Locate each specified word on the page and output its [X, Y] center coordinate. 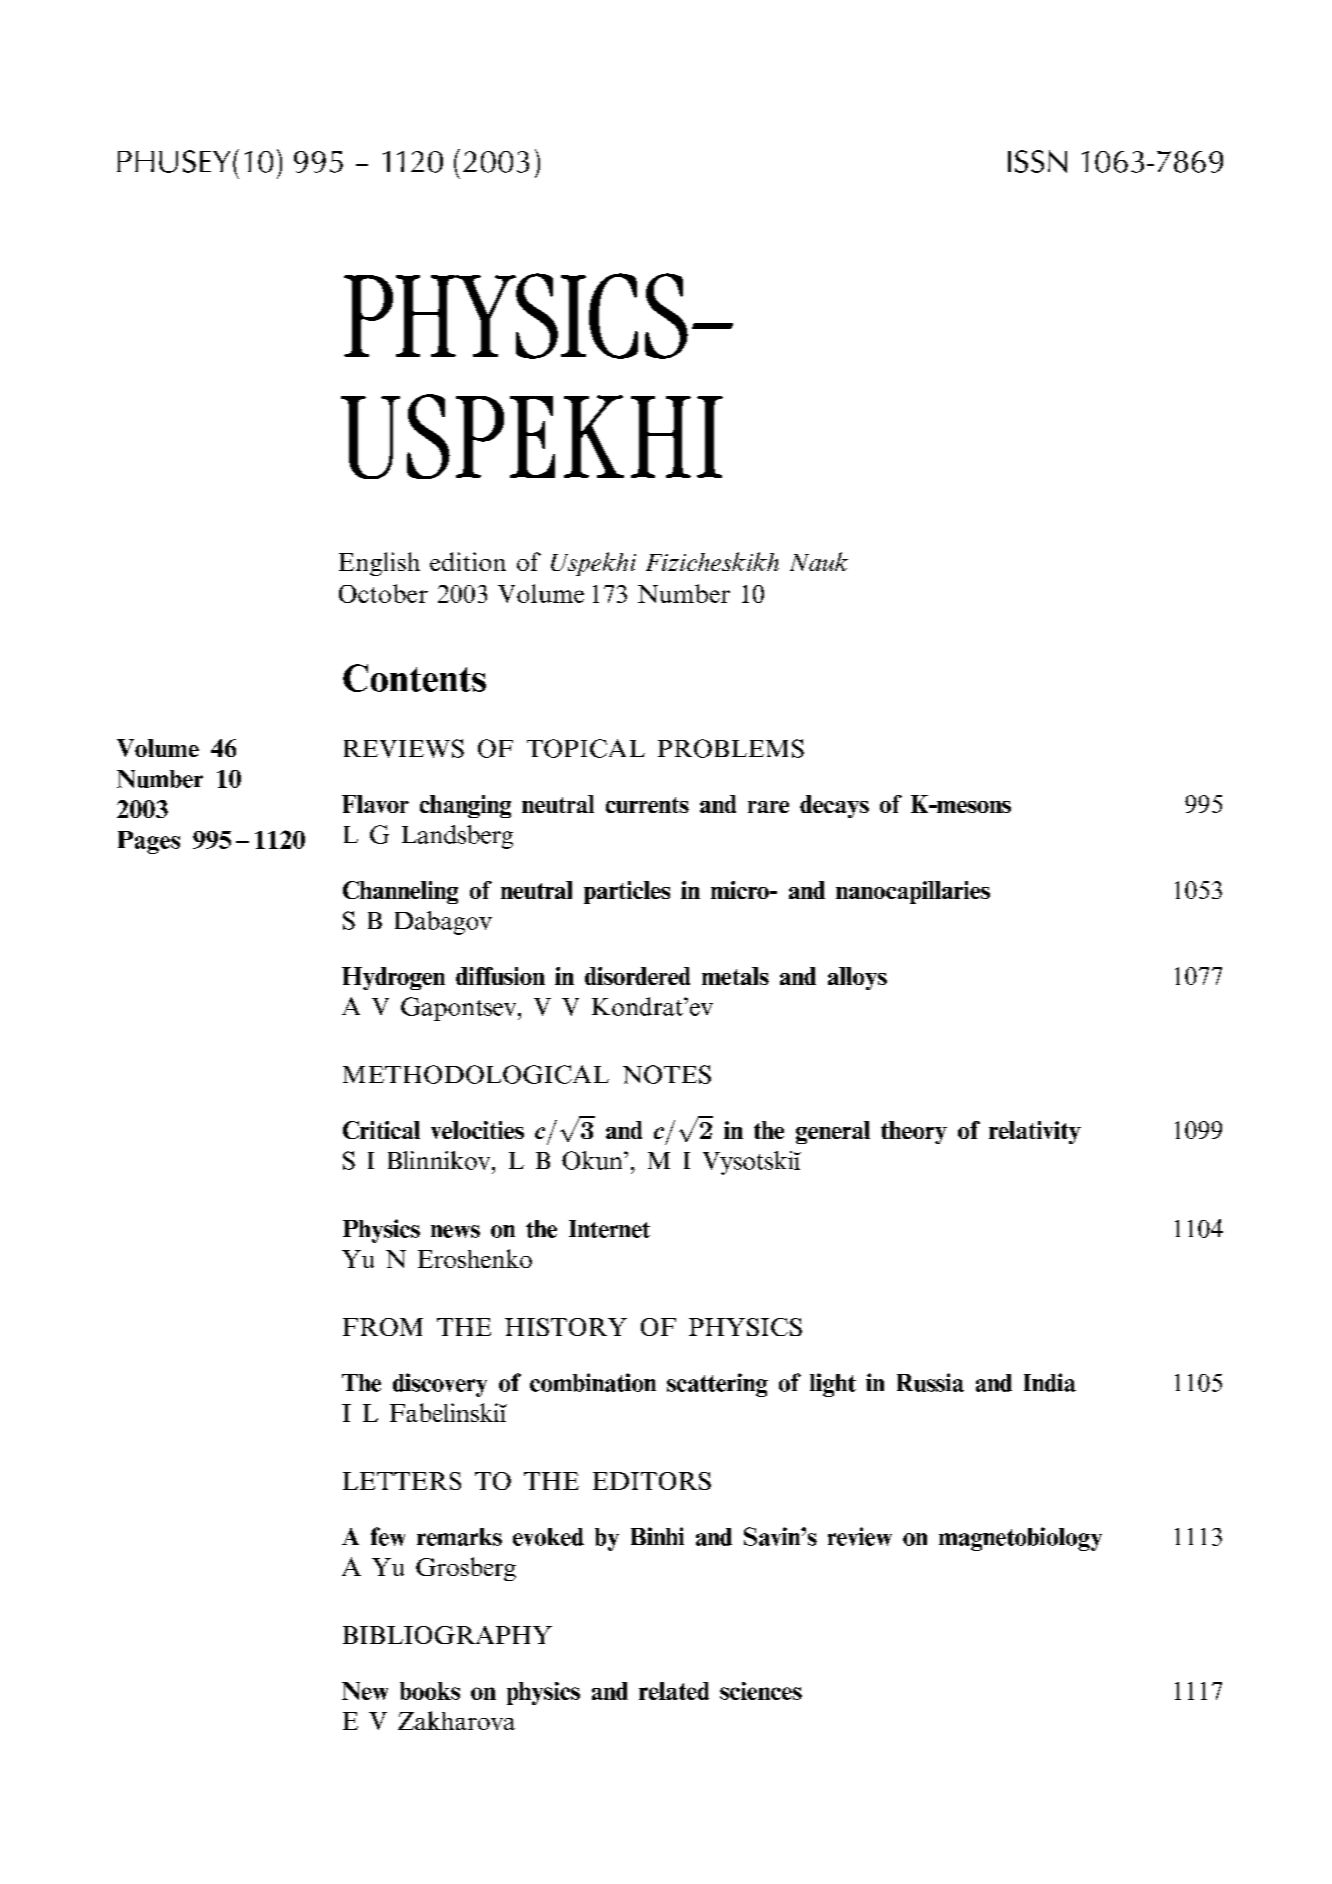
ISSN [1037, 161]
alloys [857, 978]
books [430, 1691]
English [379, 564]
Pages [149, 842]
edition [468, 561]
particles [627, 892]
